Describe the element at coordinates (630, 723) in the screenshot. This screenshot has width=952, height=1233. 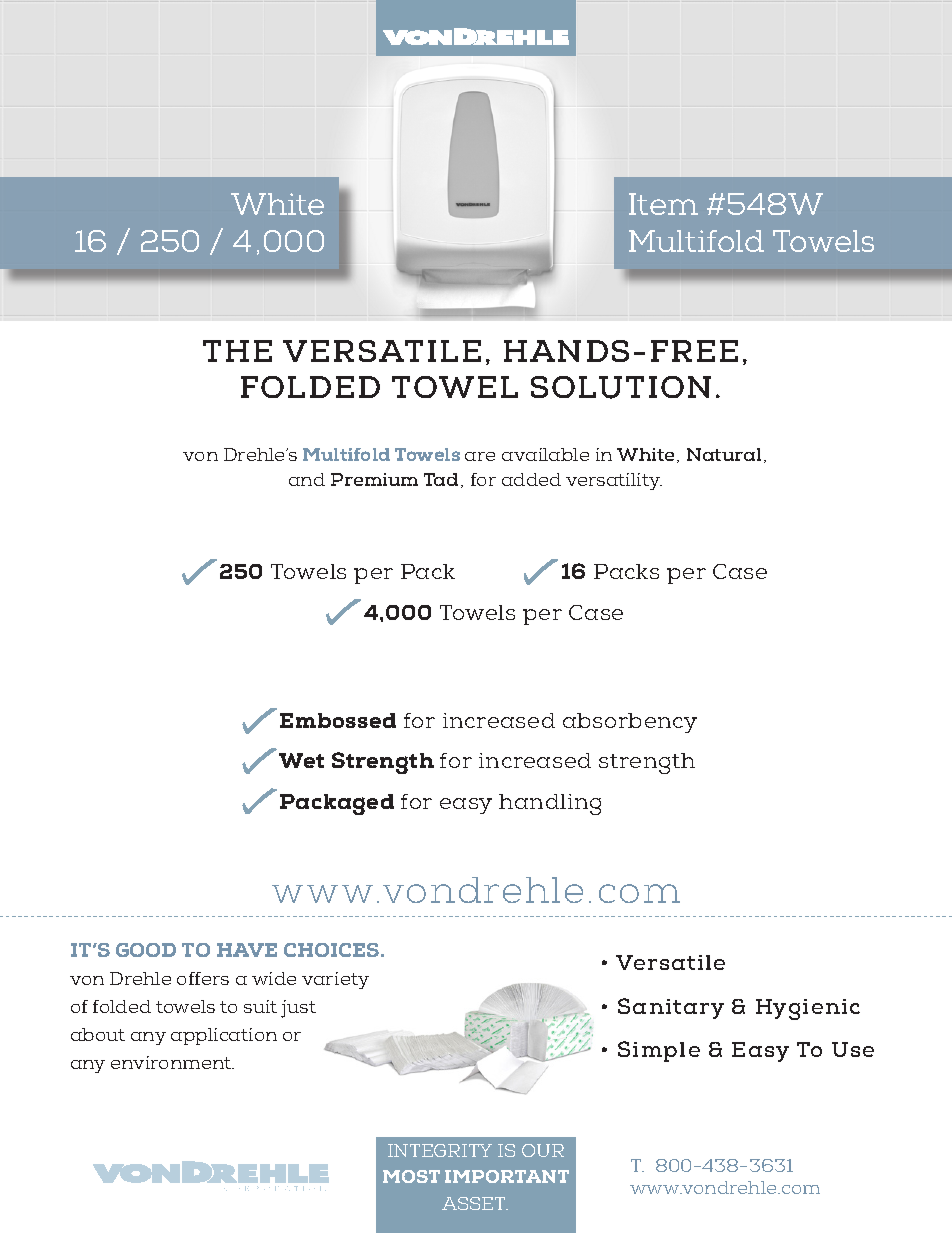
I see `absorbency` at that location.
